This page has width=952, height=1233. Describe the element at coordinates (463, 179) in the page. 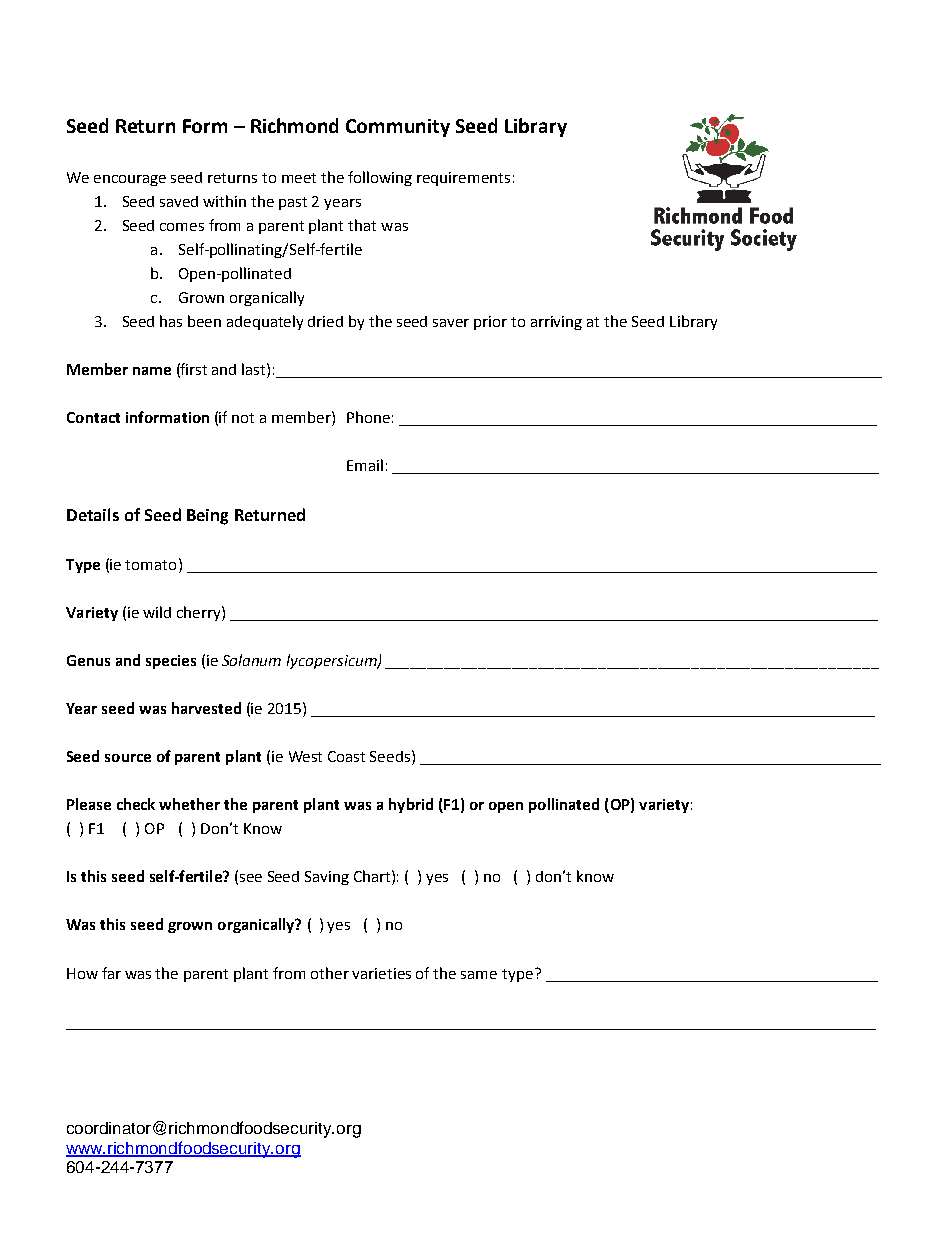

I see `requirements` at that location.
